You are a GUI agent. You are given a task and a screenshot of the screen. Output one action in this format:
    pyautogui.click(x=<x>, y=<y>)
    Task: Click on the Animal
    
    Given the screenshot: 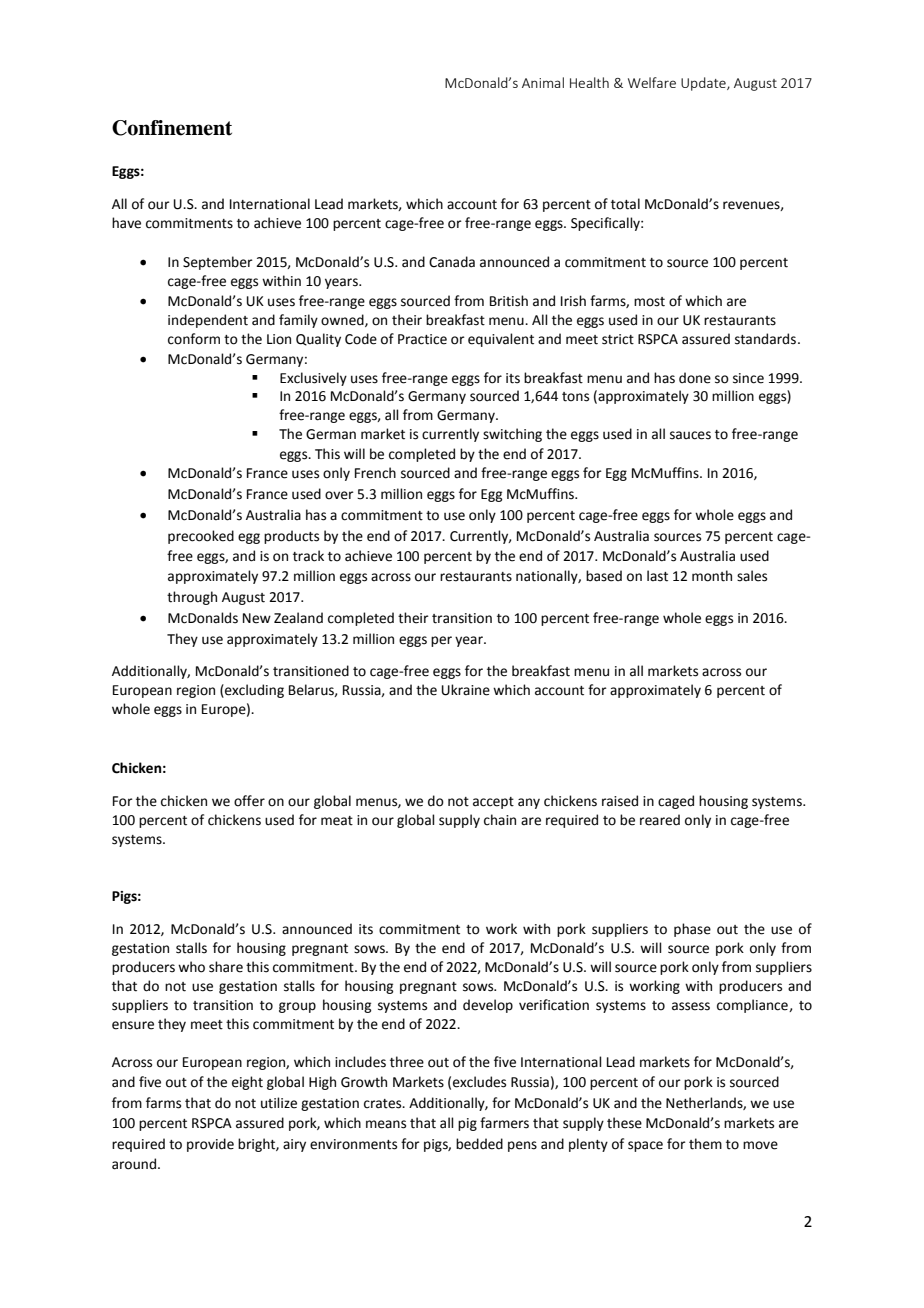 What is the action you would take?
    pyautogui.click(x=543, y=82)
